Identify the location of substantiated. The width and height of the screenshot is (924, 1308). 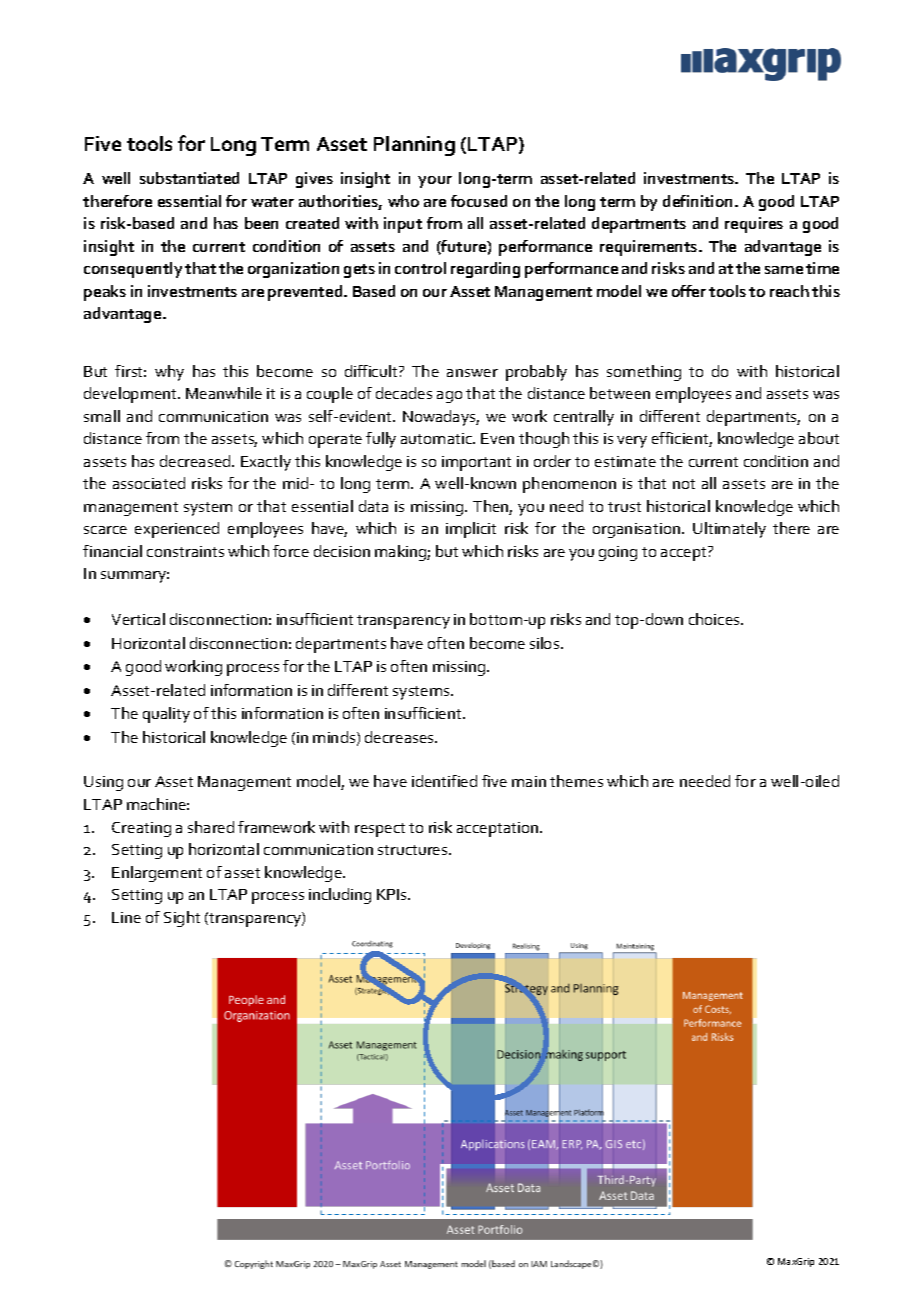
(189, 178).
